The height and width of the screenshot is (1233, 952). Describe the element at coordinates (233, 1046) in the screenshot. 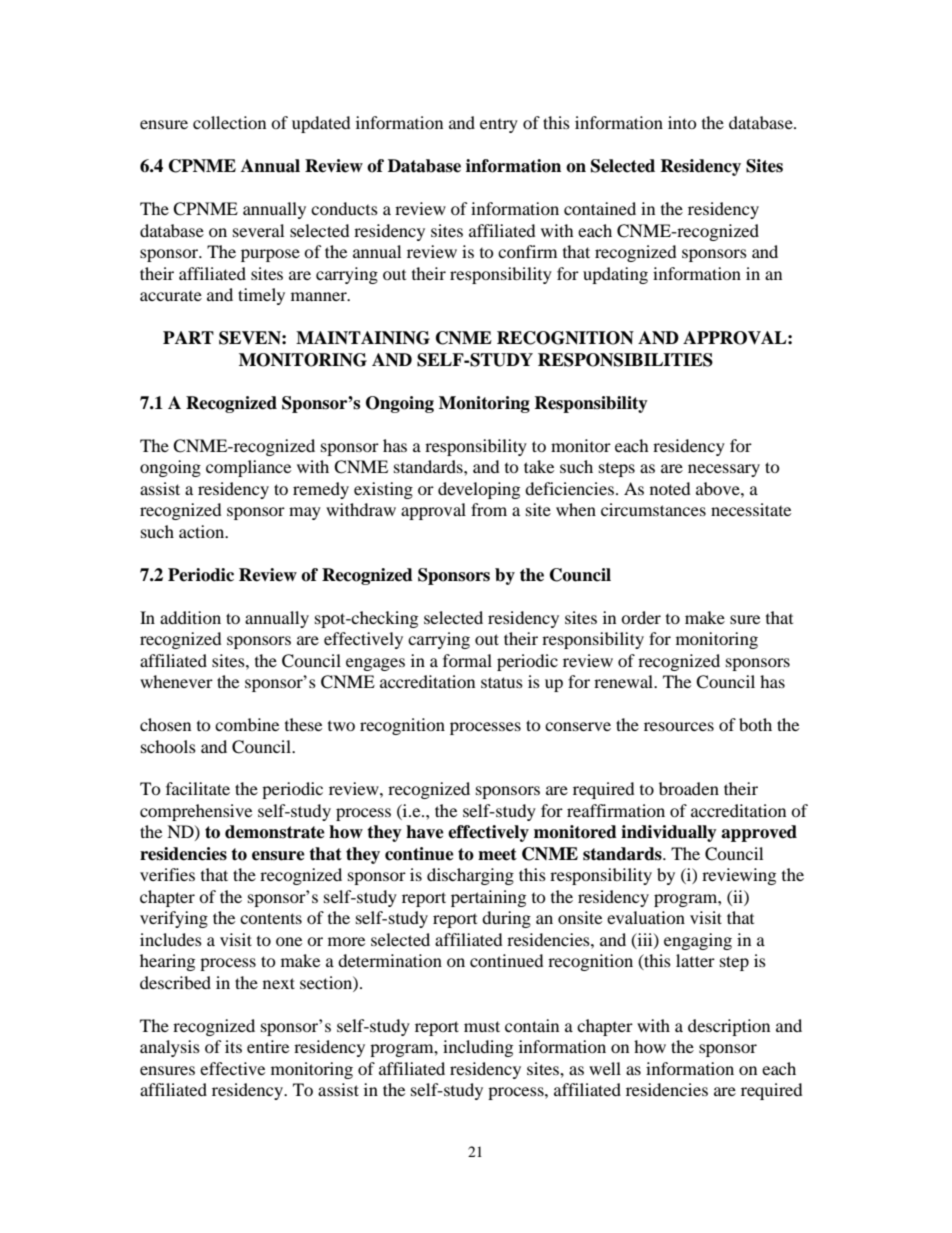

I see `its` at that location.
